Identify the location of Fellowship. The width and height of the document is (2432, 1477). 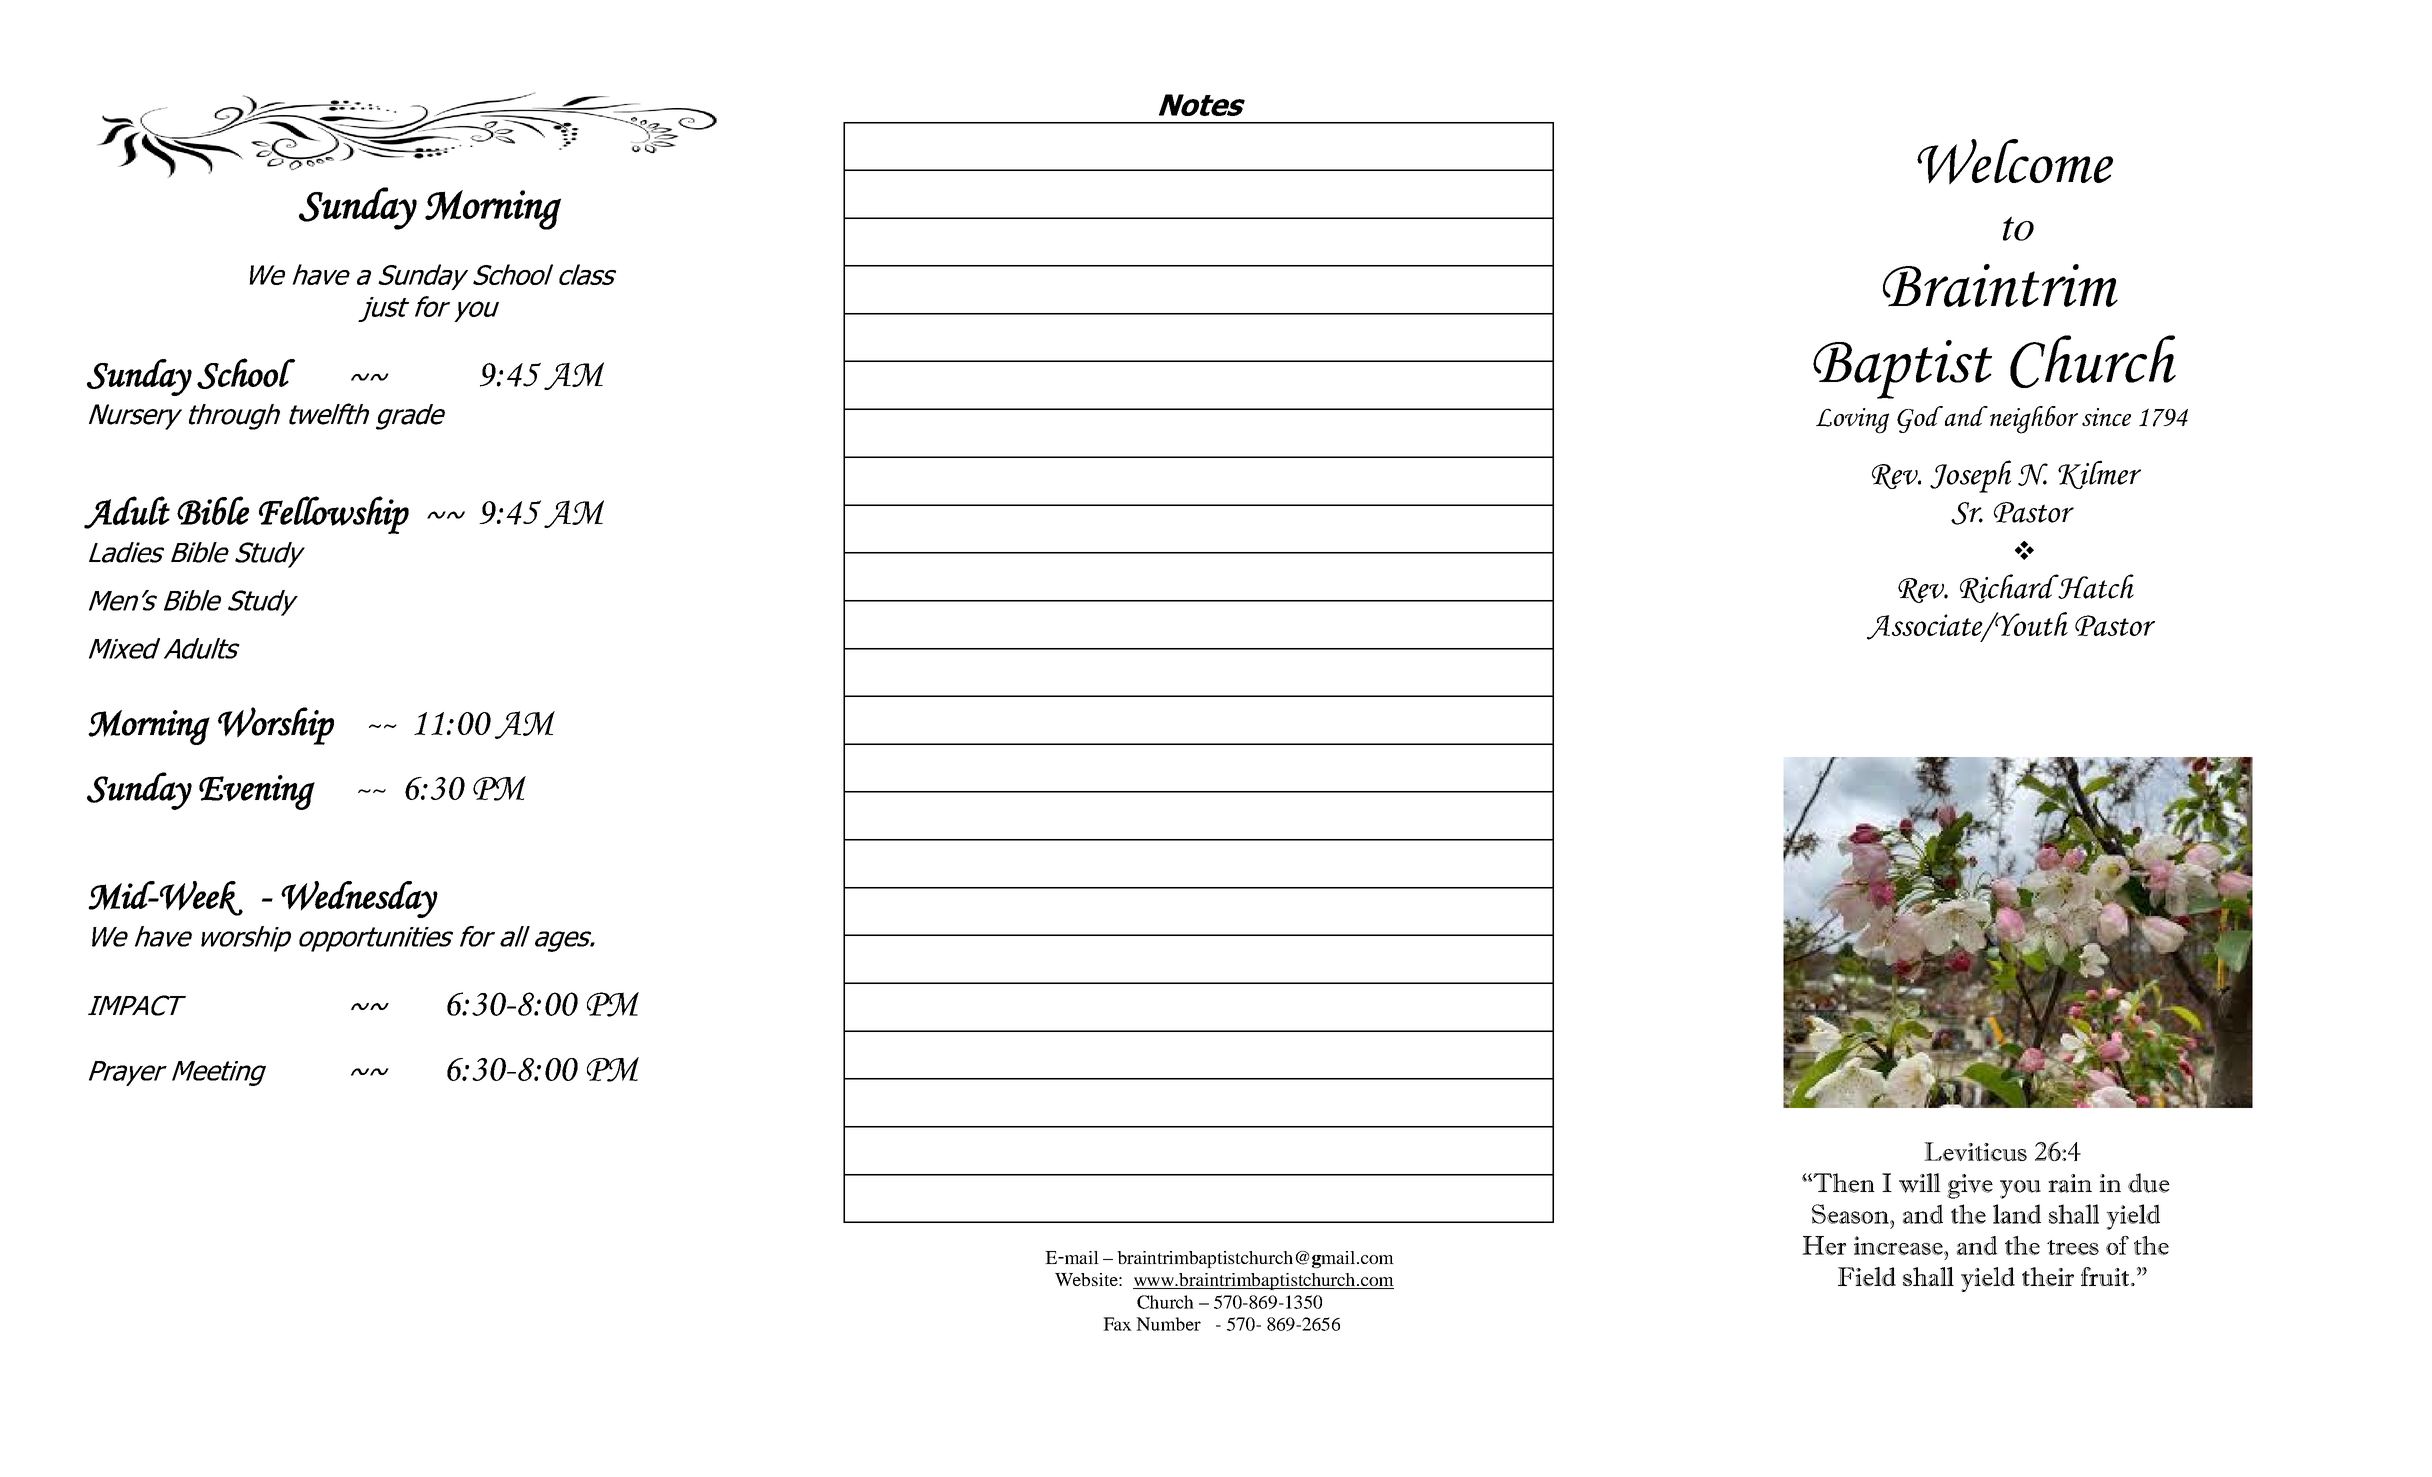
(334, 515).
